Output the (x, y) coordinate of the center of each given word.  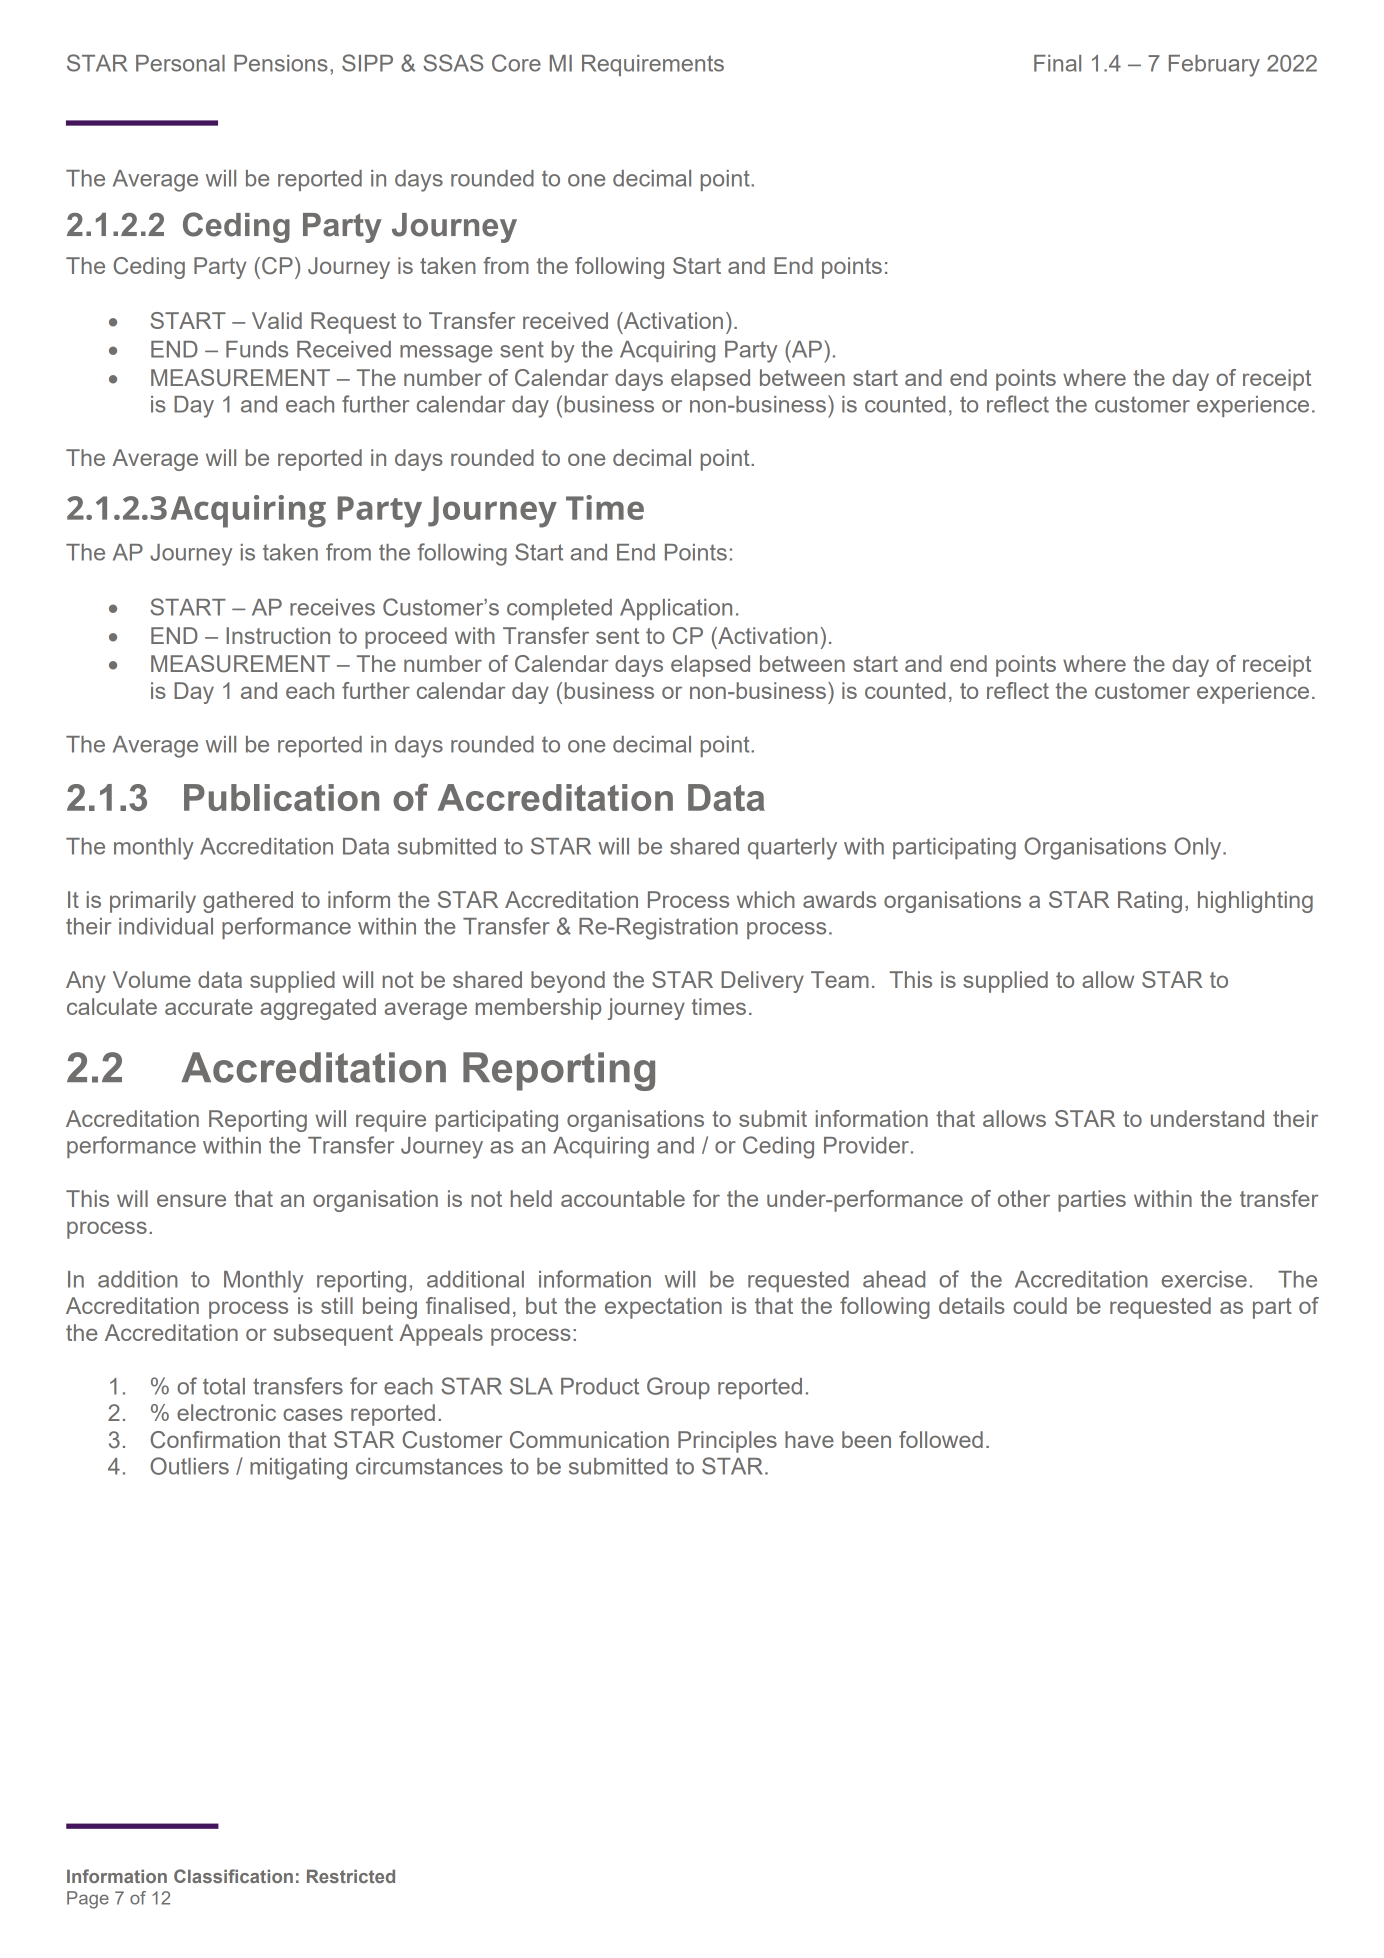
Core (516, 63)
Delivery (762, 982)
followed (941, 1439)
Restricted (351, 1876)
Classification (233, 1876)
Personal (180, 63)
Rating (1150, 902)
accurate (209, 1007)
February (1214, 66)
